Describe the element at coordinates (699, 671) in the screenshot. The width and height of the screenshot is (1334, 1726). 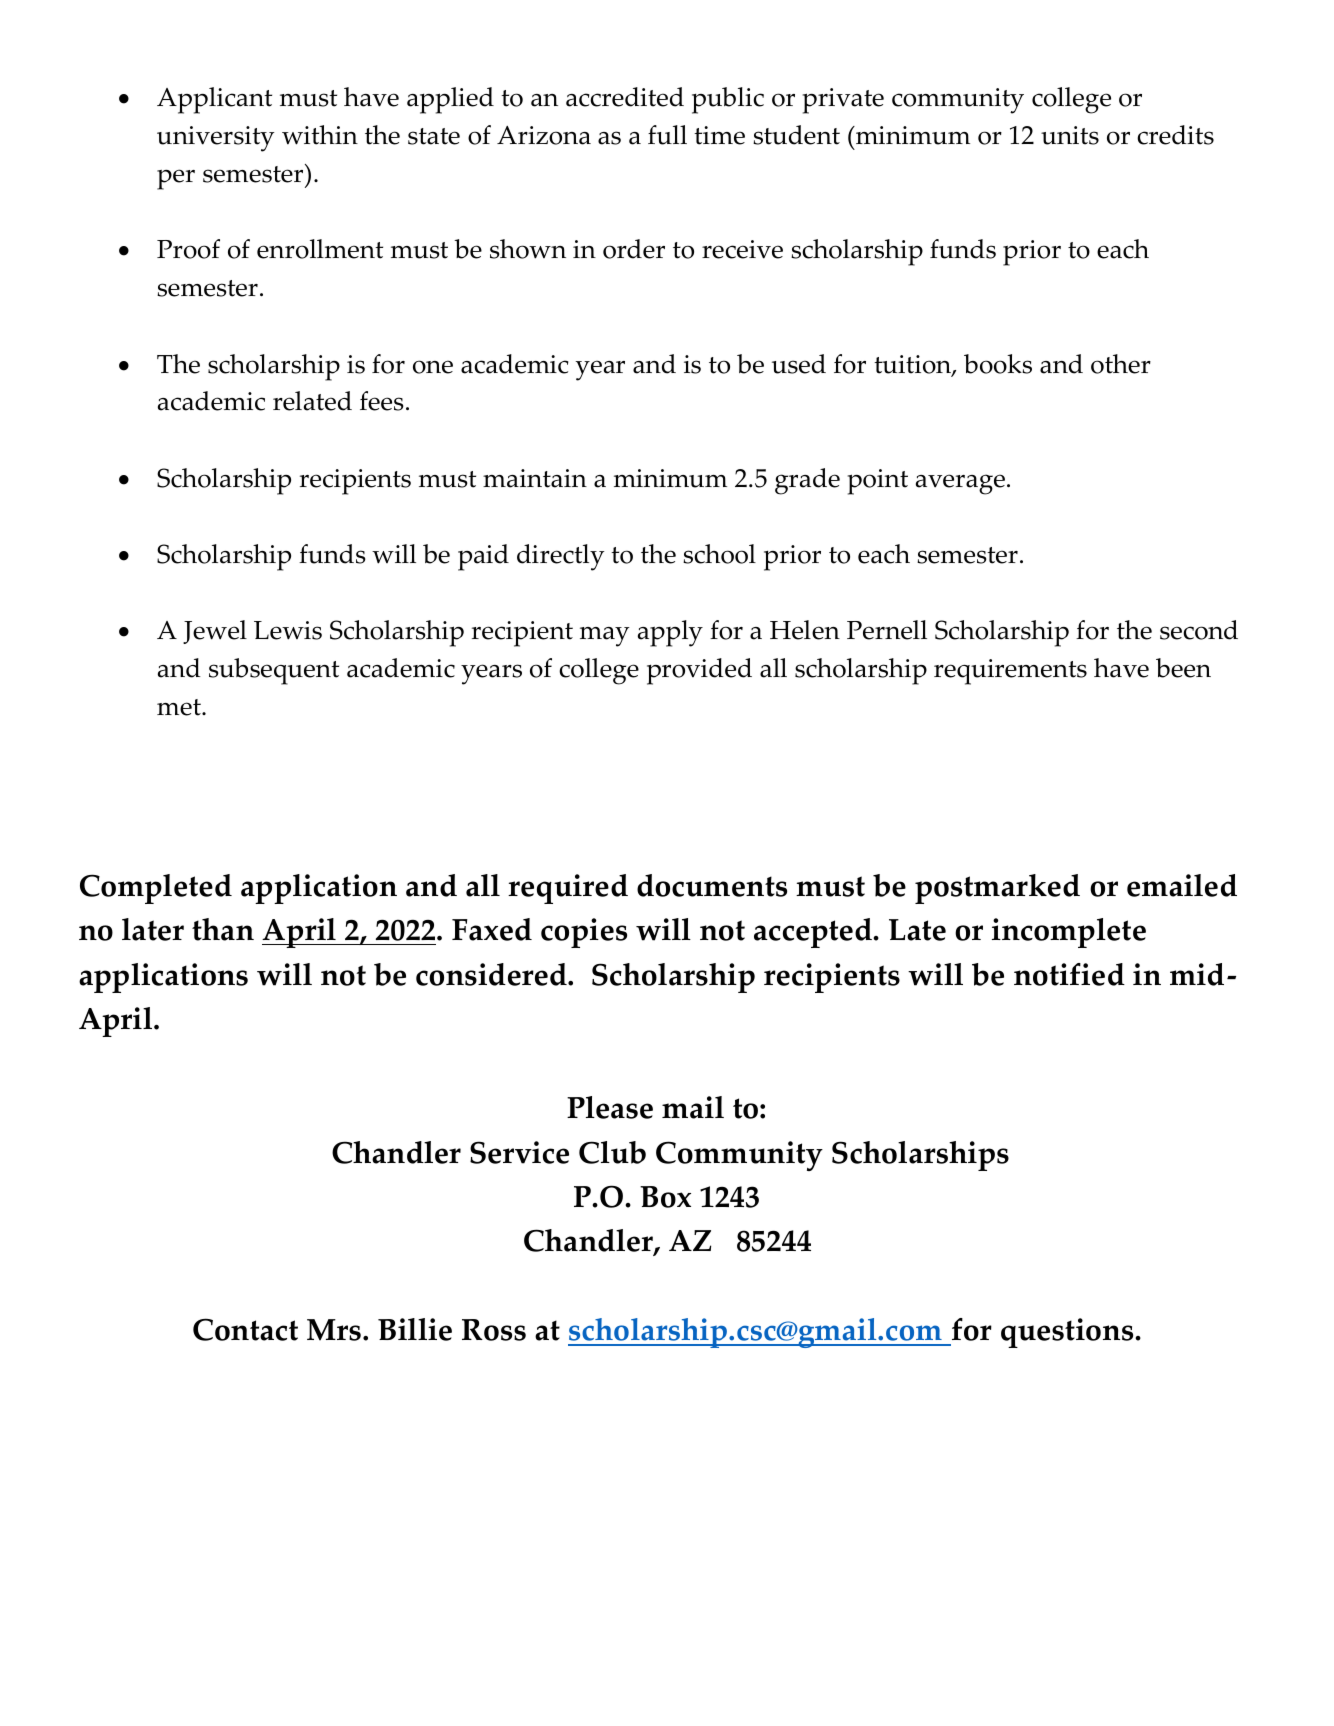
I see `provided` at that location.
